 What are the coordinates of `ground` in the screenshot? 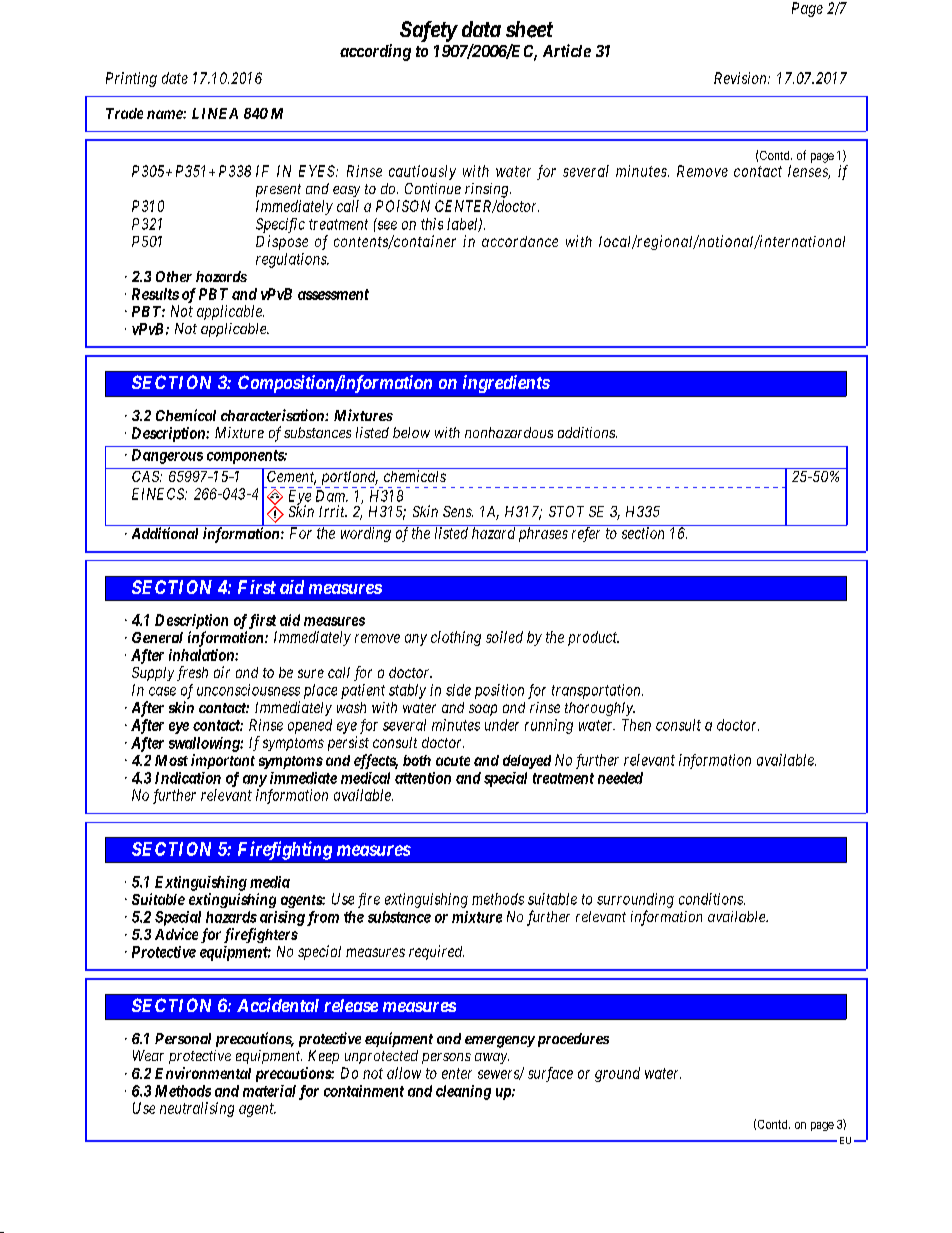 It's located at (617, 1074).
